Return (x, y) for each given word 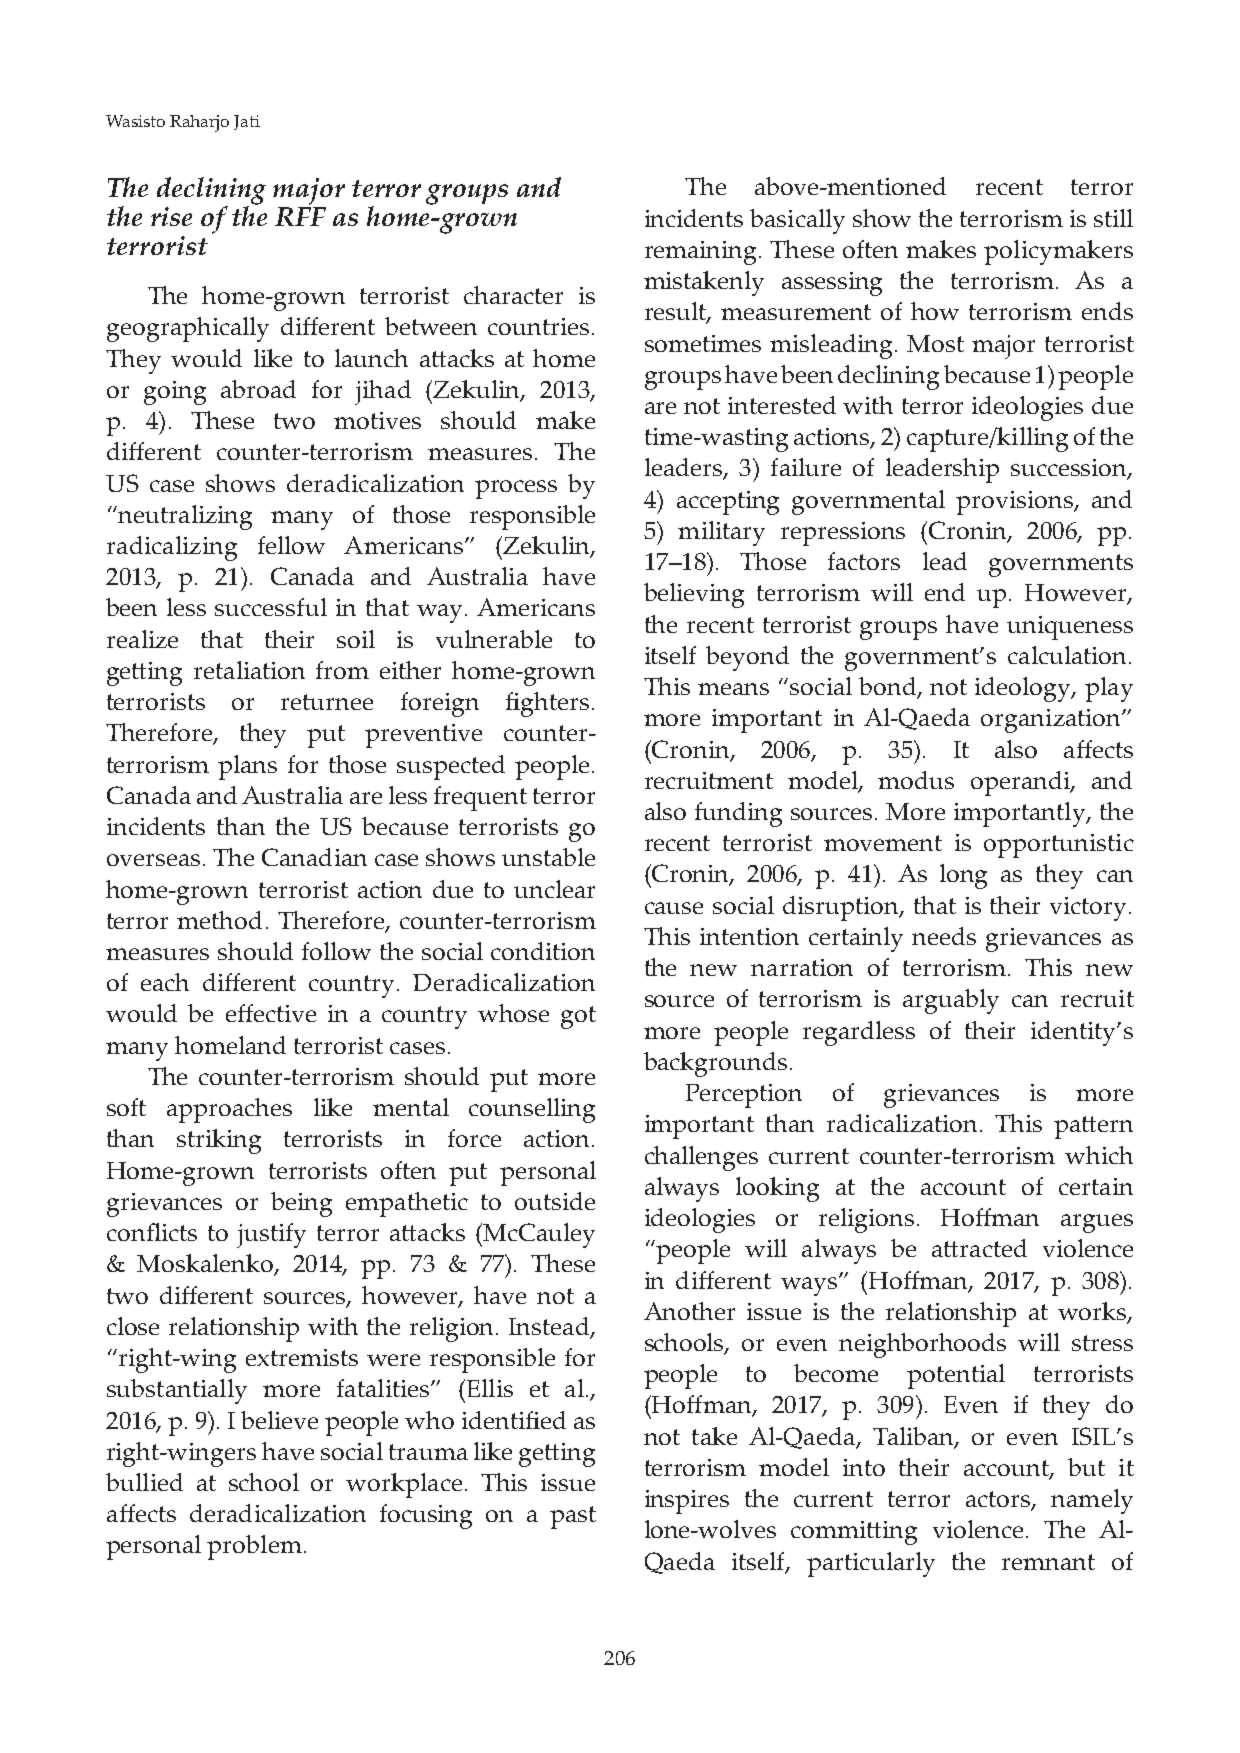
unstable (548, 857)
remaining (702, 253)
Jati (247, 122)
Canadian (314, 857)
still (1113, 218)
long (963, 876)
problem (254, 1547)
